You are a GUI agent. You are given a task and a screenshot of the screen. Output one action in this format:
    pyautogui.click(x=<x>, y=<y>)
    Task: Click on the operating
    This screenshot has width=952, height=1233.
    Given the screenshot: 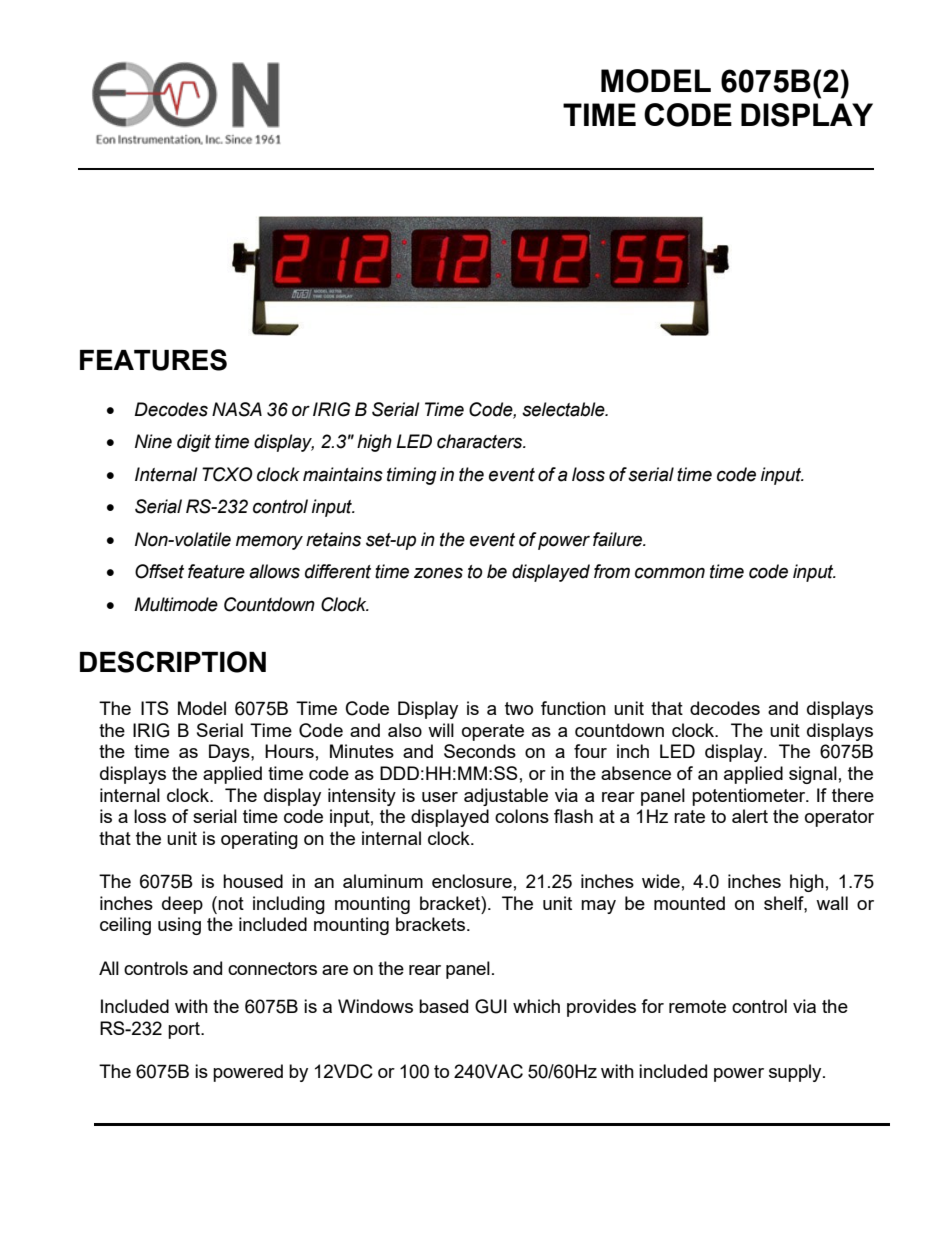 What is the action you would take?
    pyautogui.click(x=259, y=840)
